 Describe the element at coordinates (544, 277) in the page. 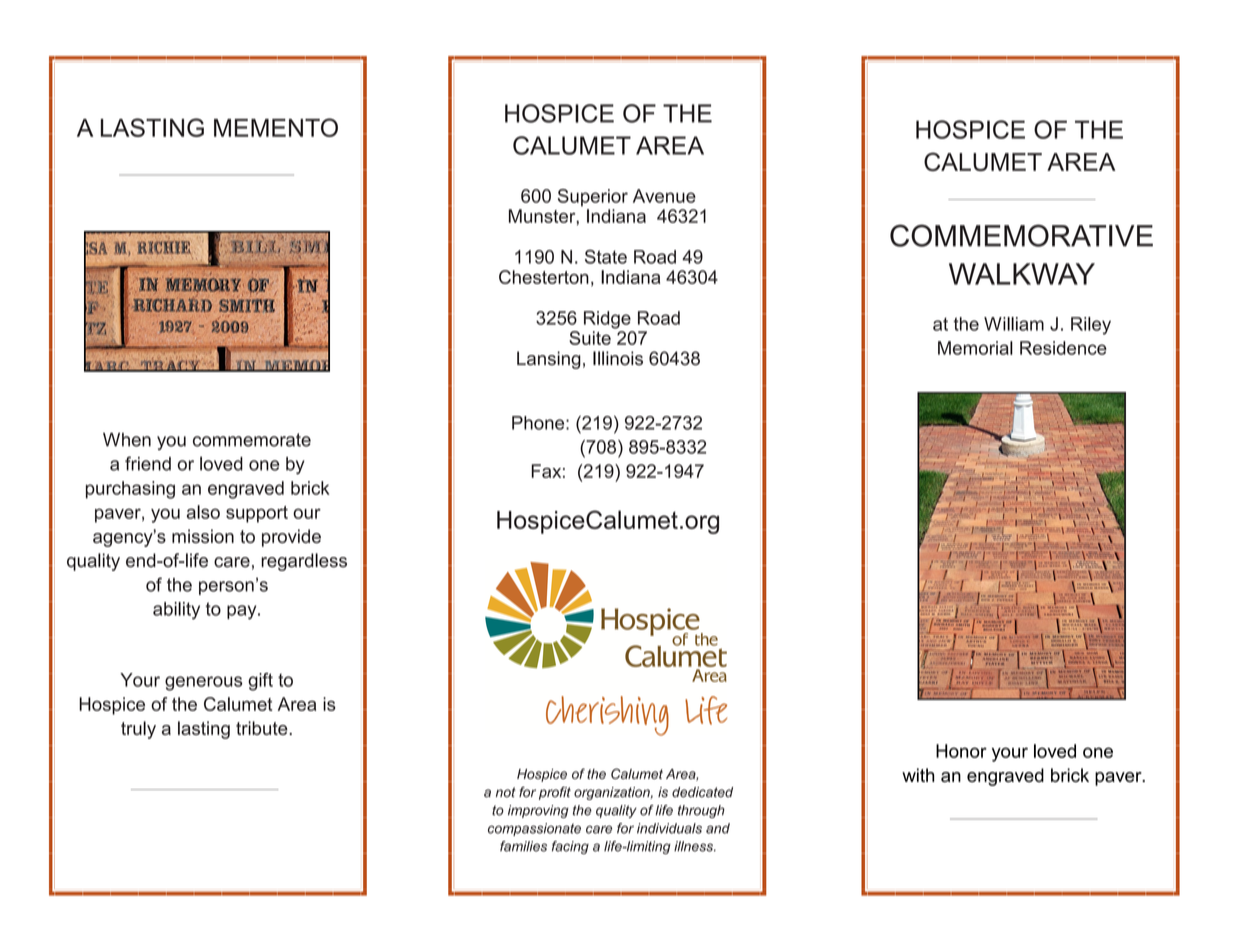

I see `Chesterton` at that location.
